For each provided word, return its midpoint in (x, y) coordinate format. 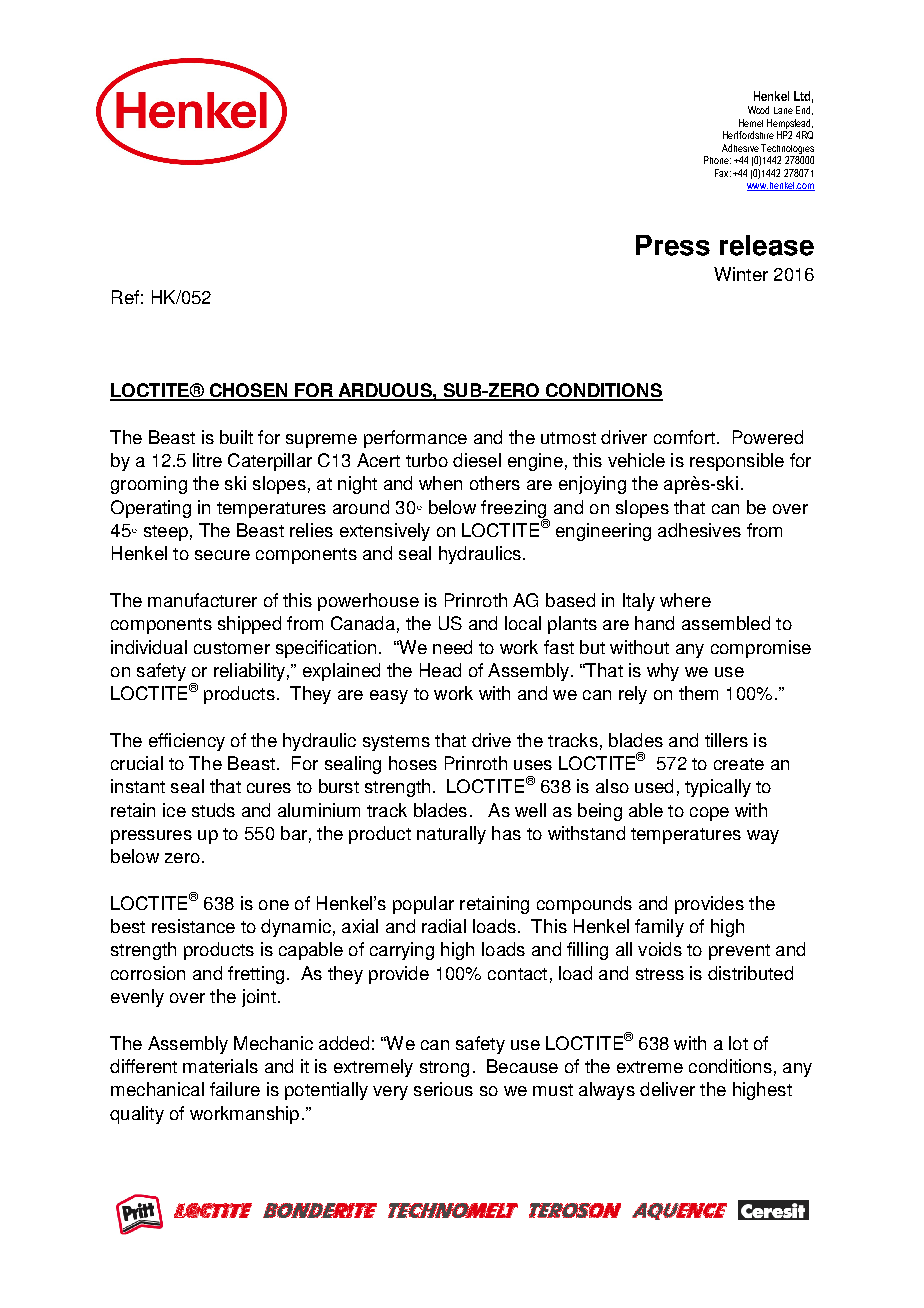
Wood (758, 110)
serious (443, 1089)
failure (235, 1089)
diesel (477, 460)
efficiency (187, 742)
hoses (413, 763)
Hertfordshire (748, 135)
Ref (125, 297)
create (739, 764)
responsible (737, 462)
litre (207, 460)
